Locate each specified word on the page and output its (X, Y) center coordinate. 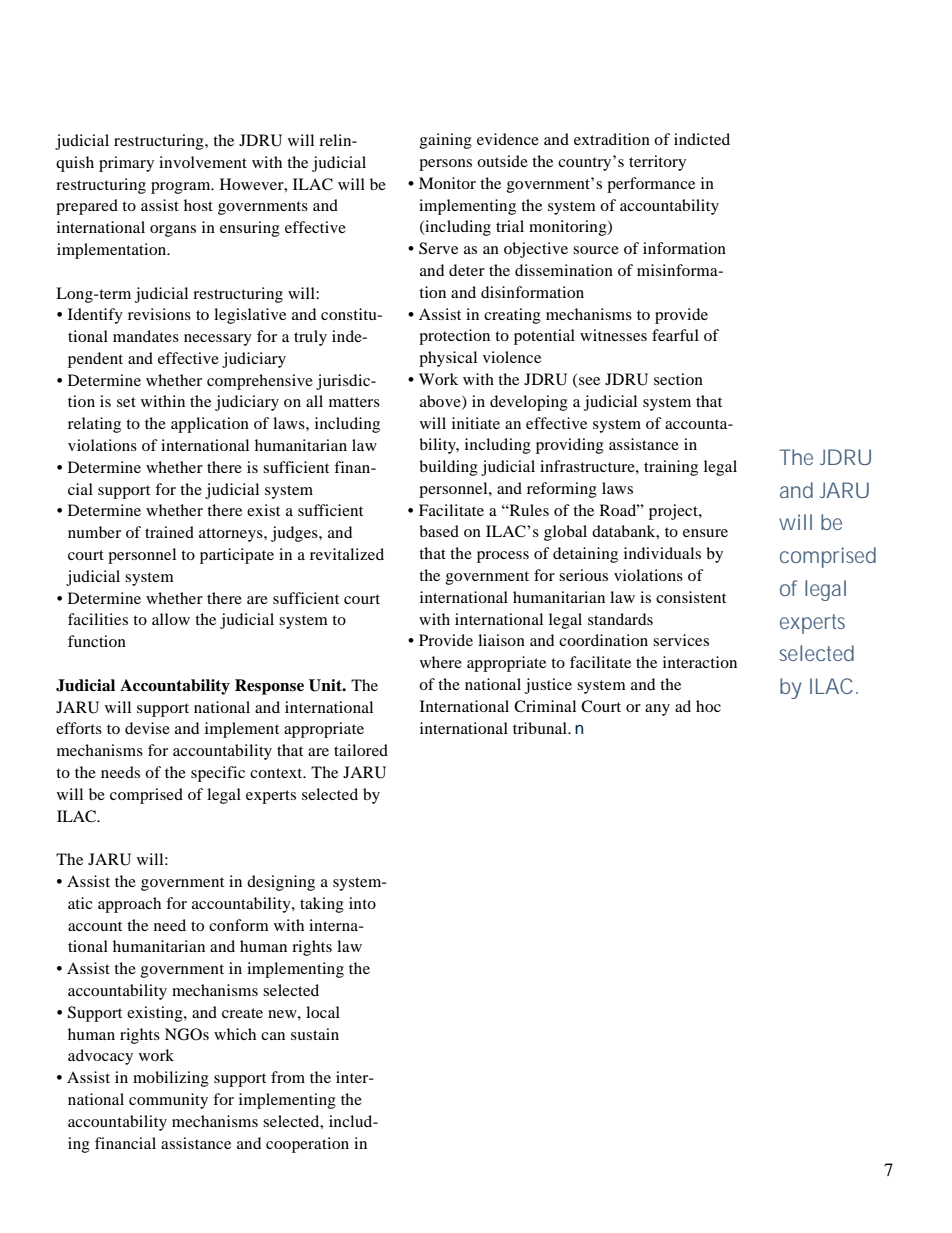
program (182, 188)
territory (657, 163)
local (323, 1012)
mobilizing (171, 1079)
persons (445, 165)
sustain (315, 1034)
